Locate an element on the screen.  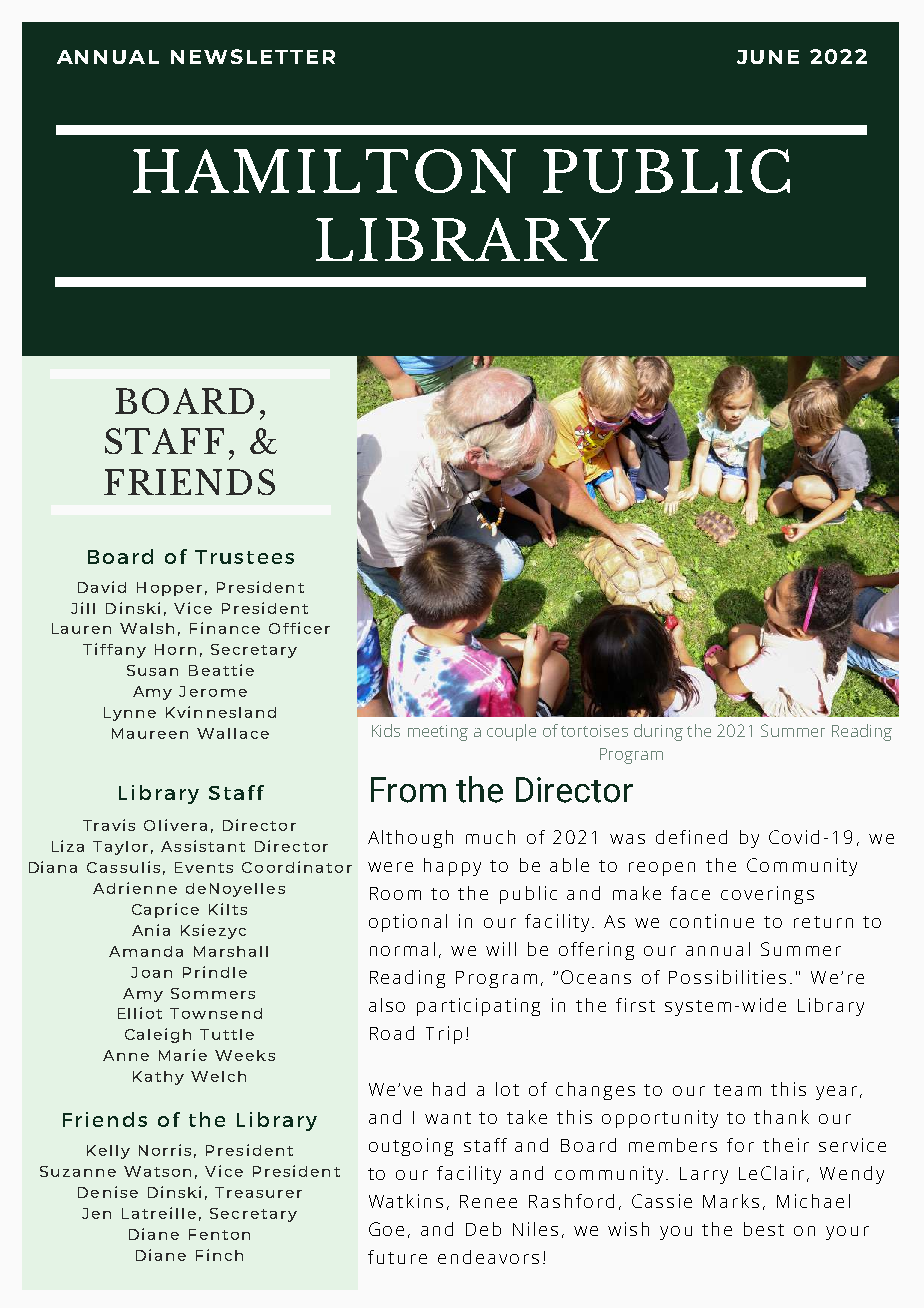
meeting is located at coordinates (438, 733).
